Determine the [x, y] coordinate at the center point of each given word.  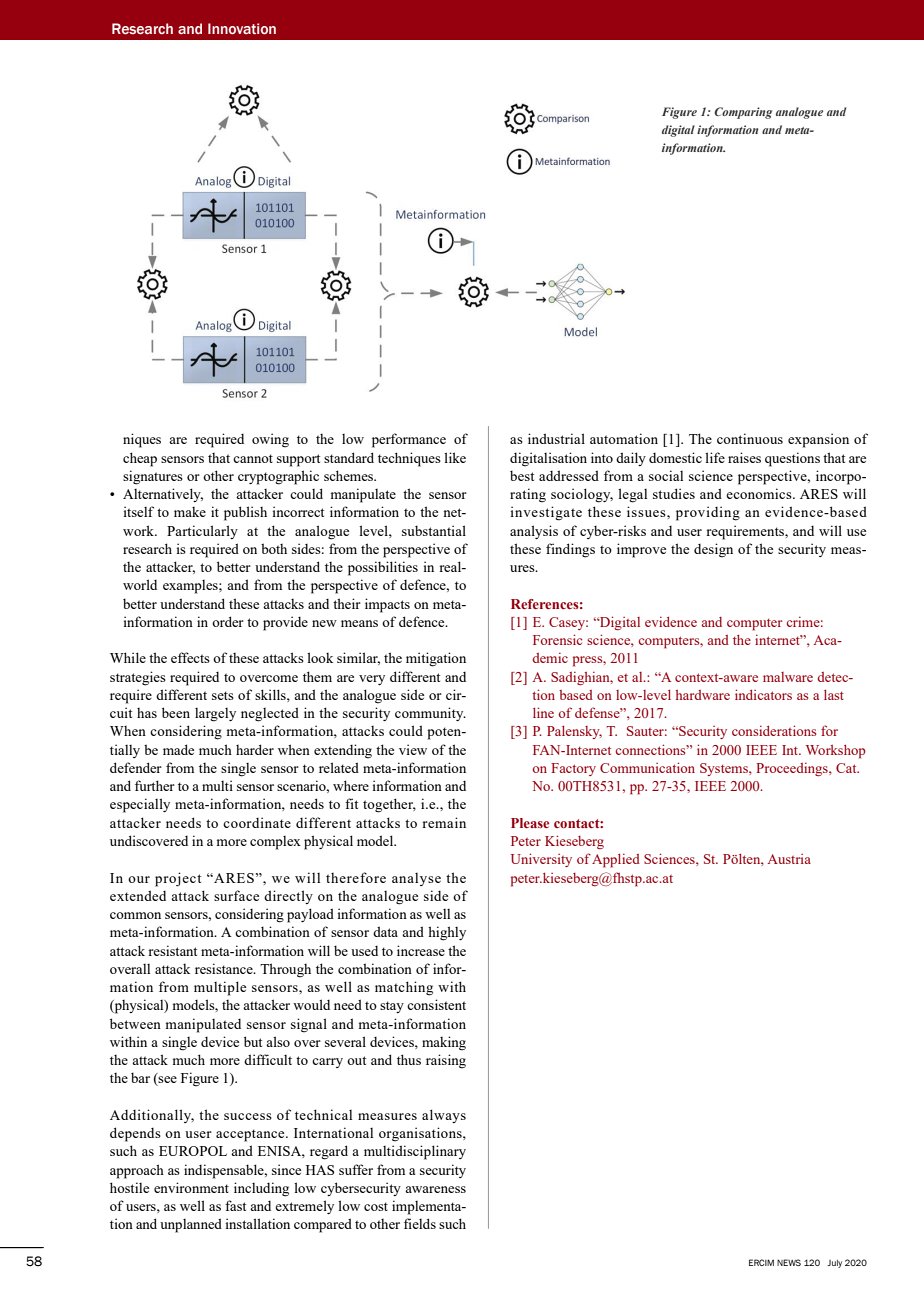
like [455, 457]
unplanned [191, 1225]
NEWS [789, 1262]
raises [744, 457]
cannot [253, 458]
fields [420, 1223]
